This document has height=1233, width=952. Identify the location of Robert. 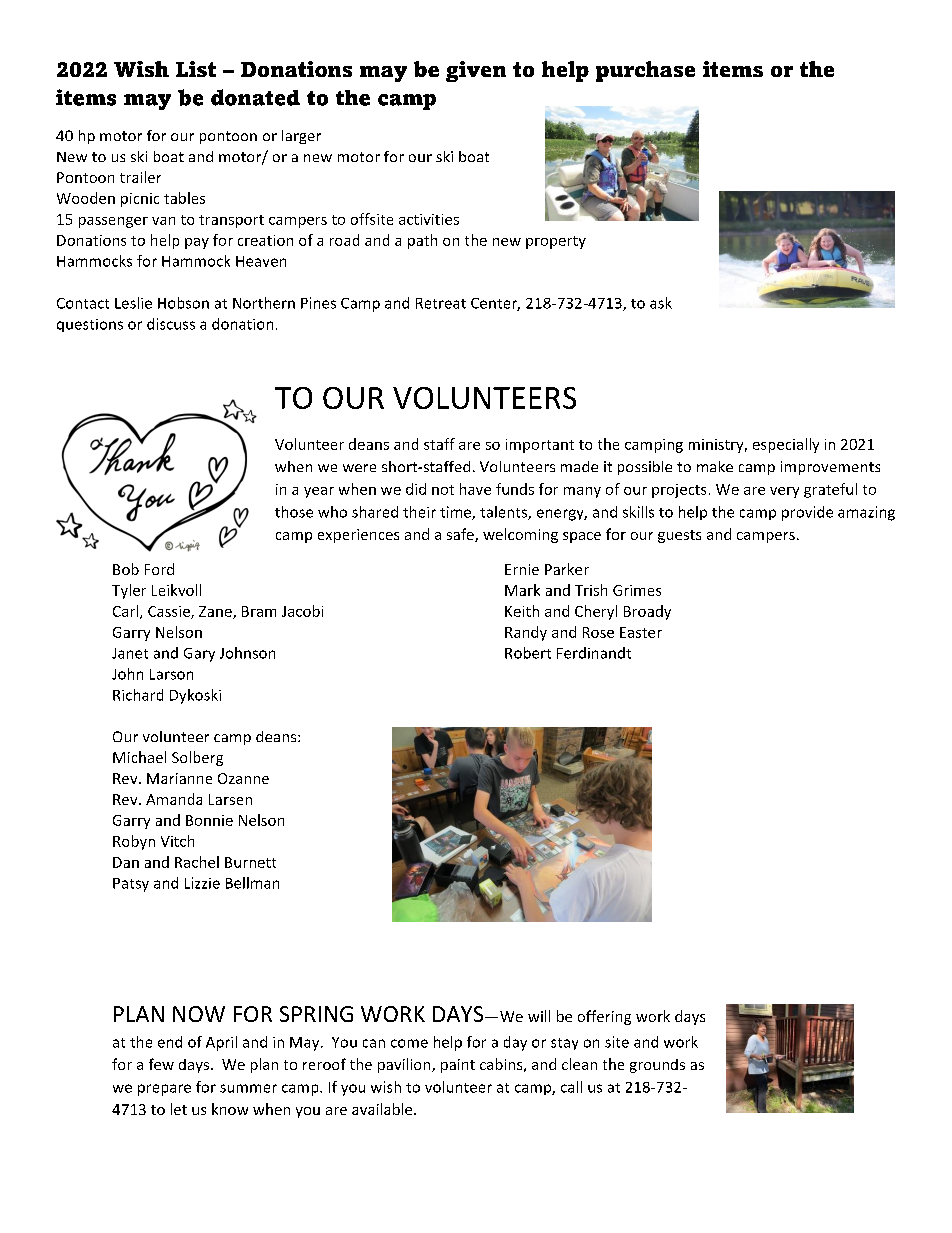
(528, 653).
